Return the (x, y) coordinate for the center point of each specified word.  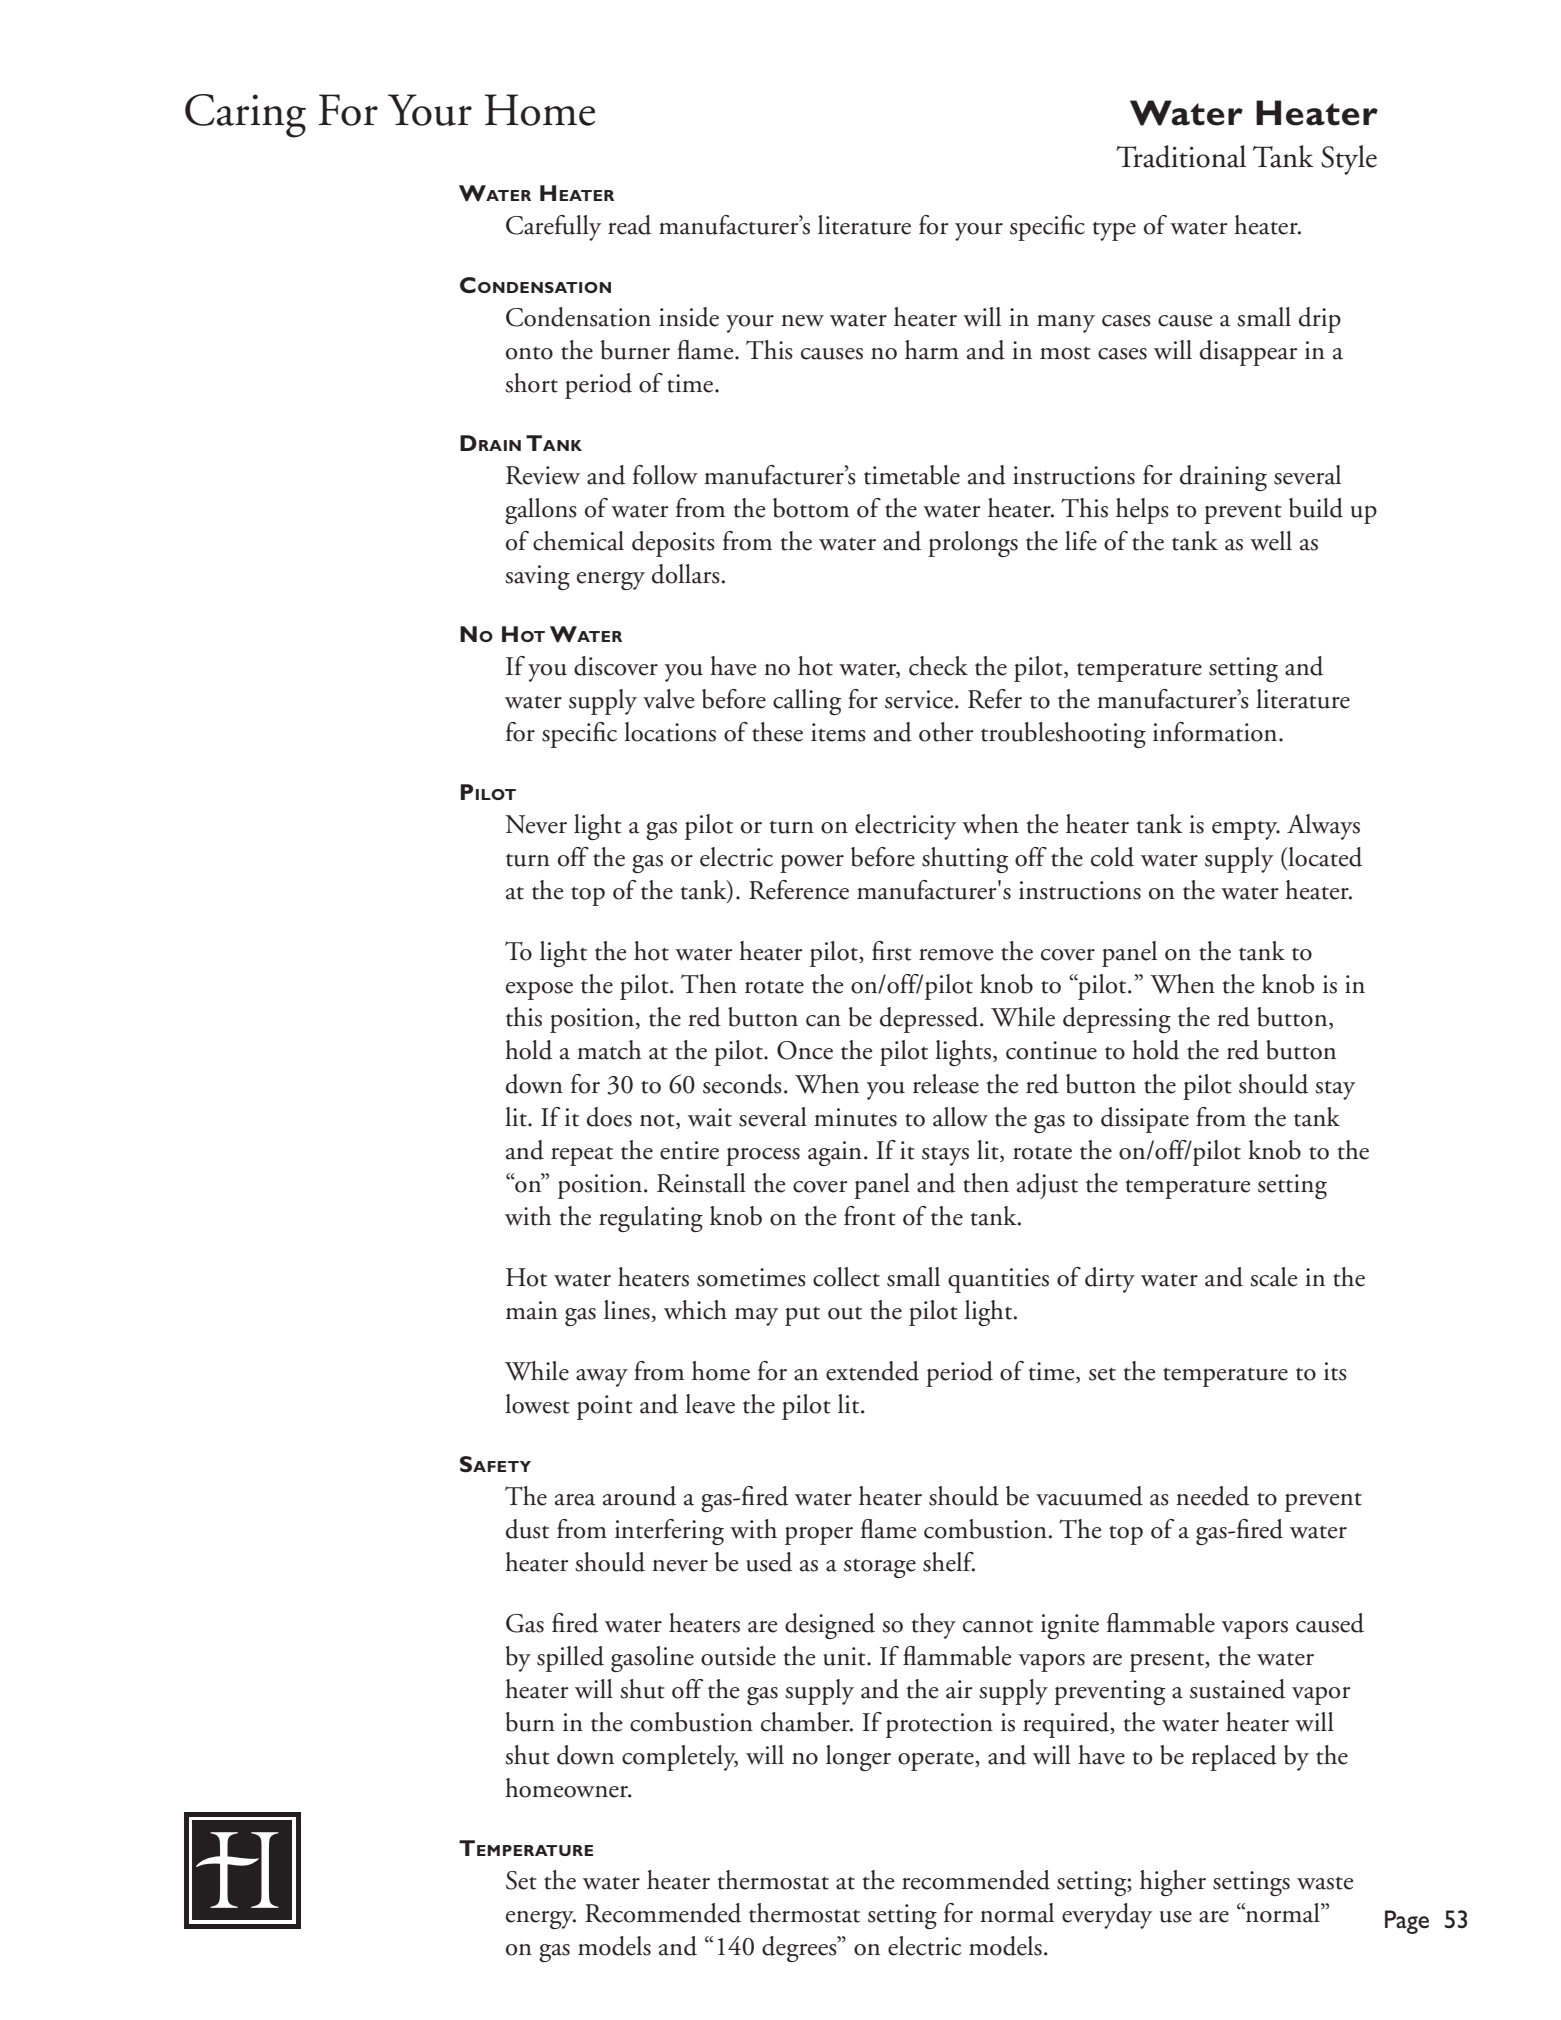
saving (537, 577)
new (802, 321)
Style (1349, 160)
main (532, 1310)
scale (1273, 1277)
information (1216, 732)
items (838, 732)
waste (1325, 1883)
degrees (800, 1949)
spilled (570, 1659)
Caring (245, 116)
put (802, 1316)
